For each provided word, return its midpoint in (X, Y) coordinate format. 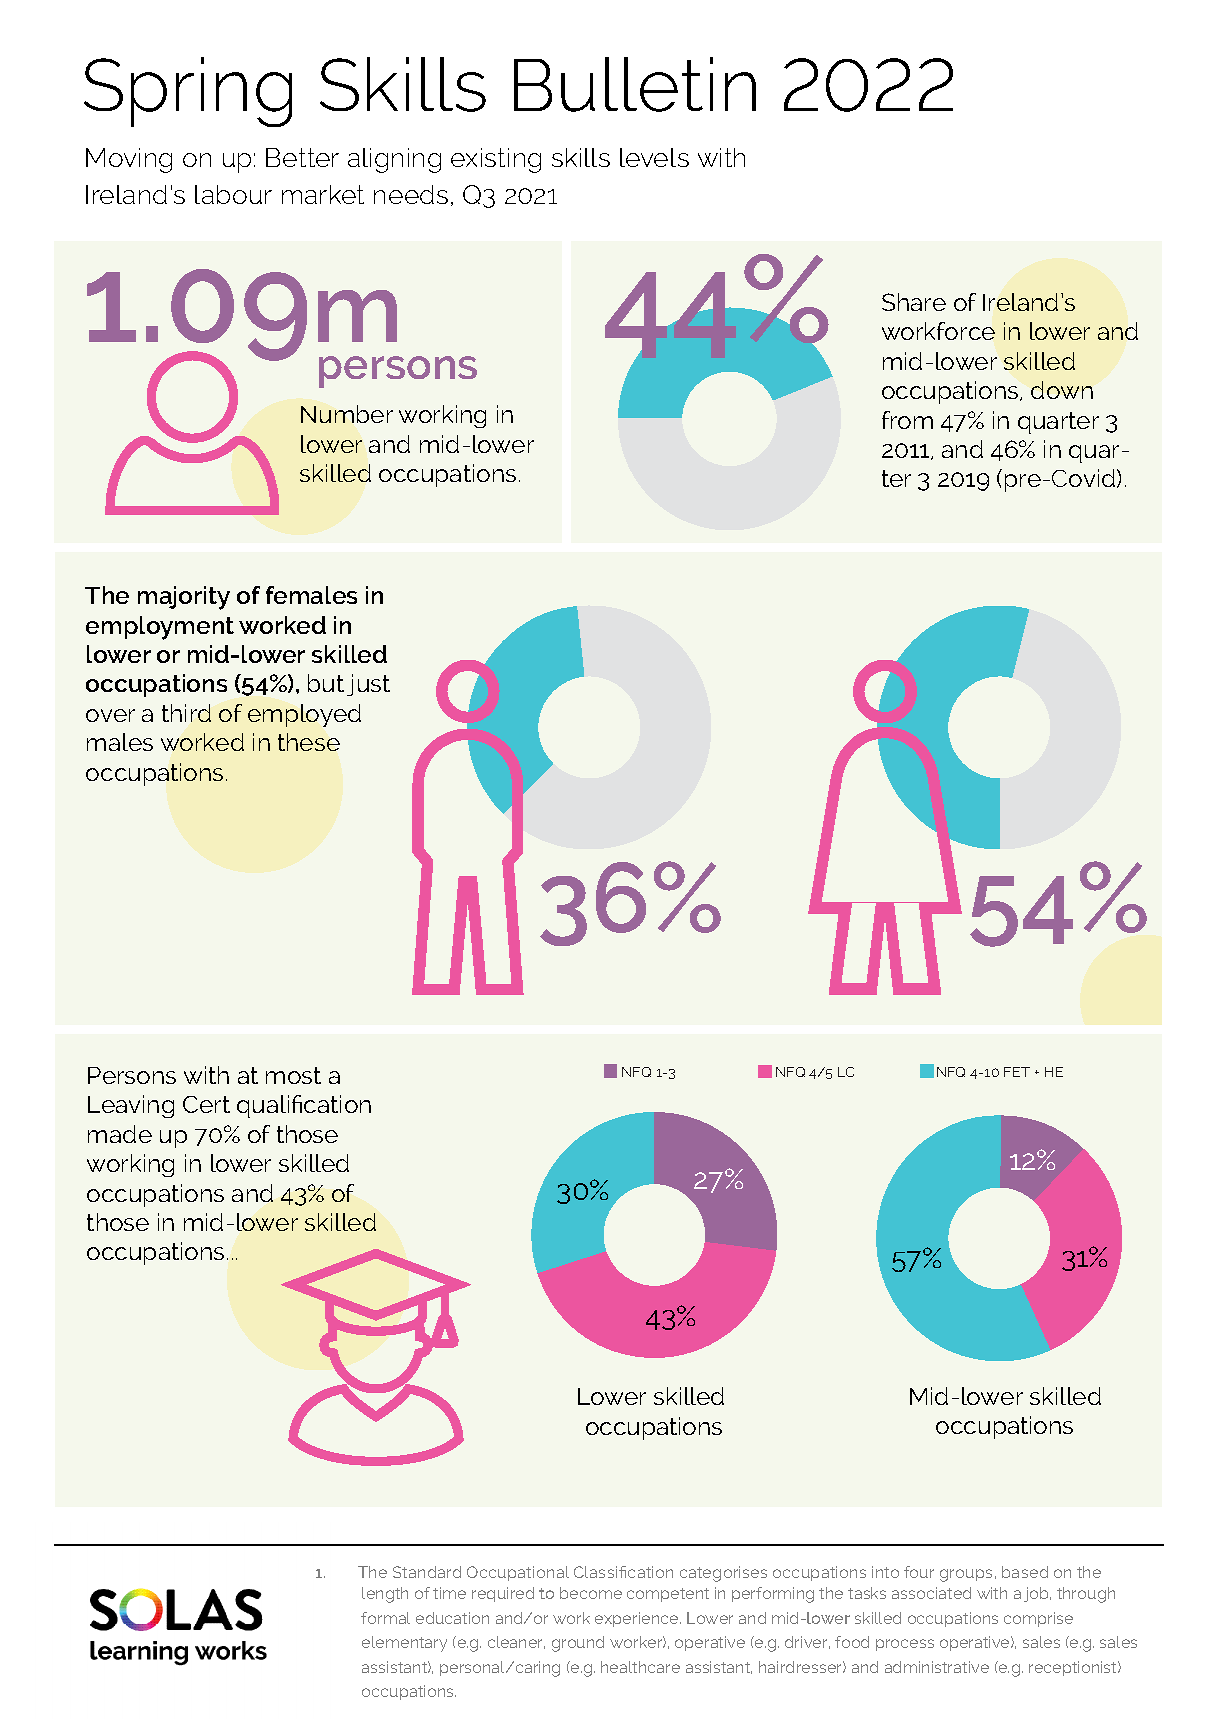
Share (914, 302)
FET (1017, 1072)
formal (385, 1618)
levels (654, 157)
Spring (188, 92)
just (368, 685)
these (309, 742)
